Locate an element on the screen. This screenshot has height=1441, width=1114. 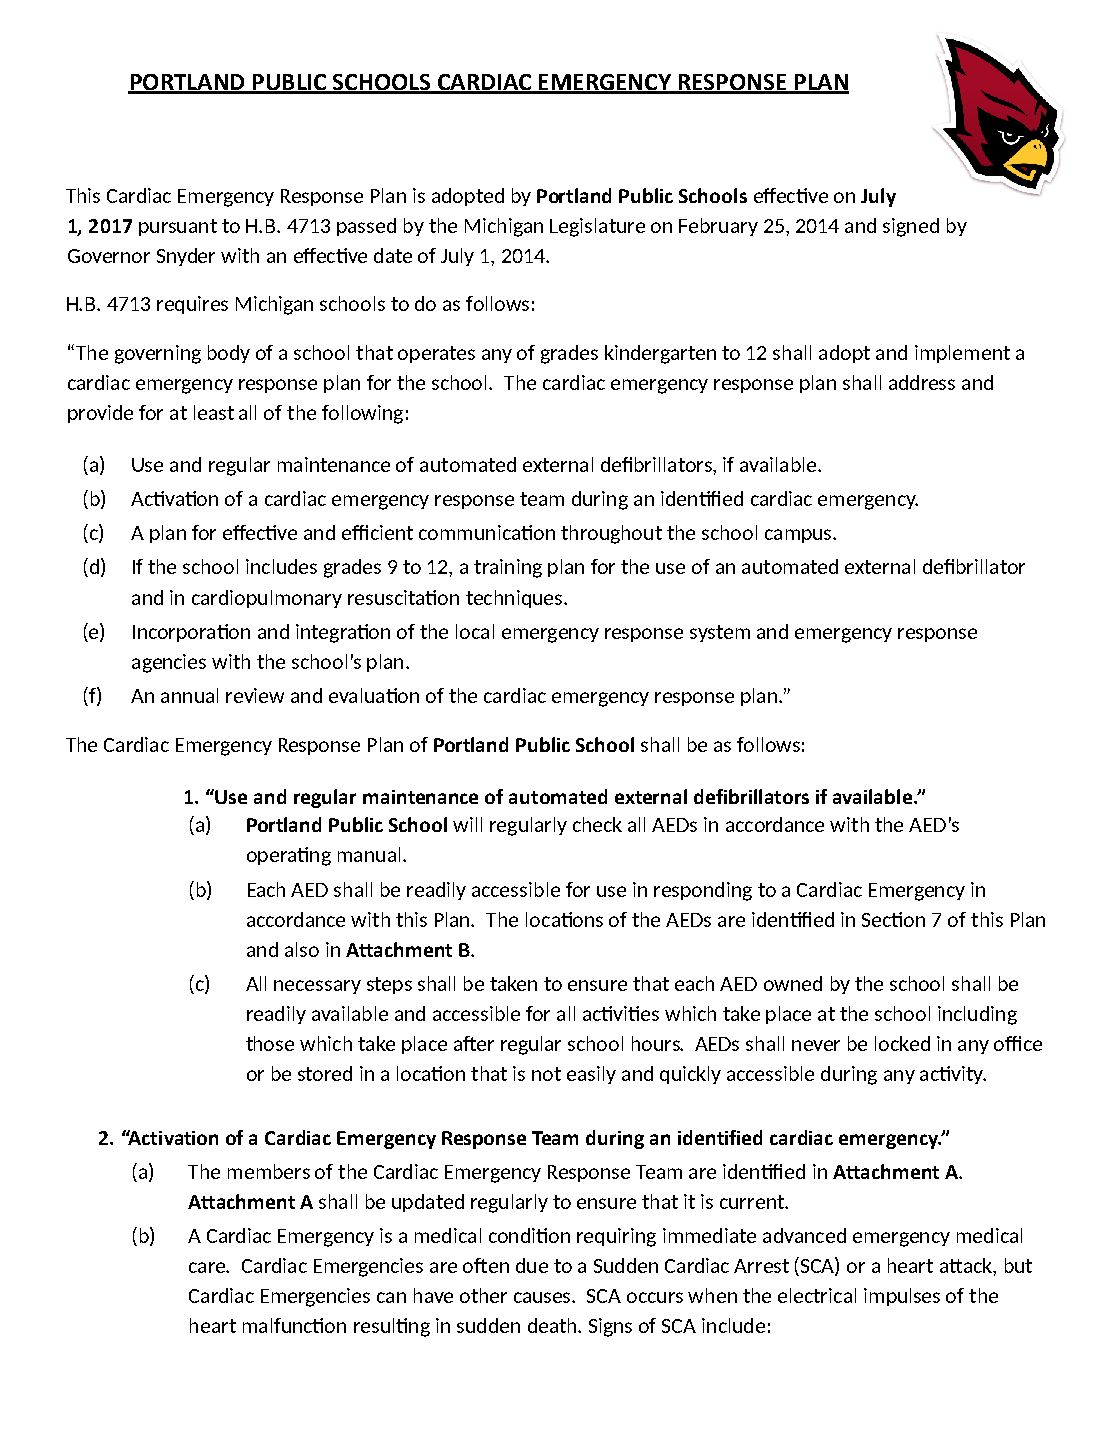
Snyder is located at coordinates (186, 257).
